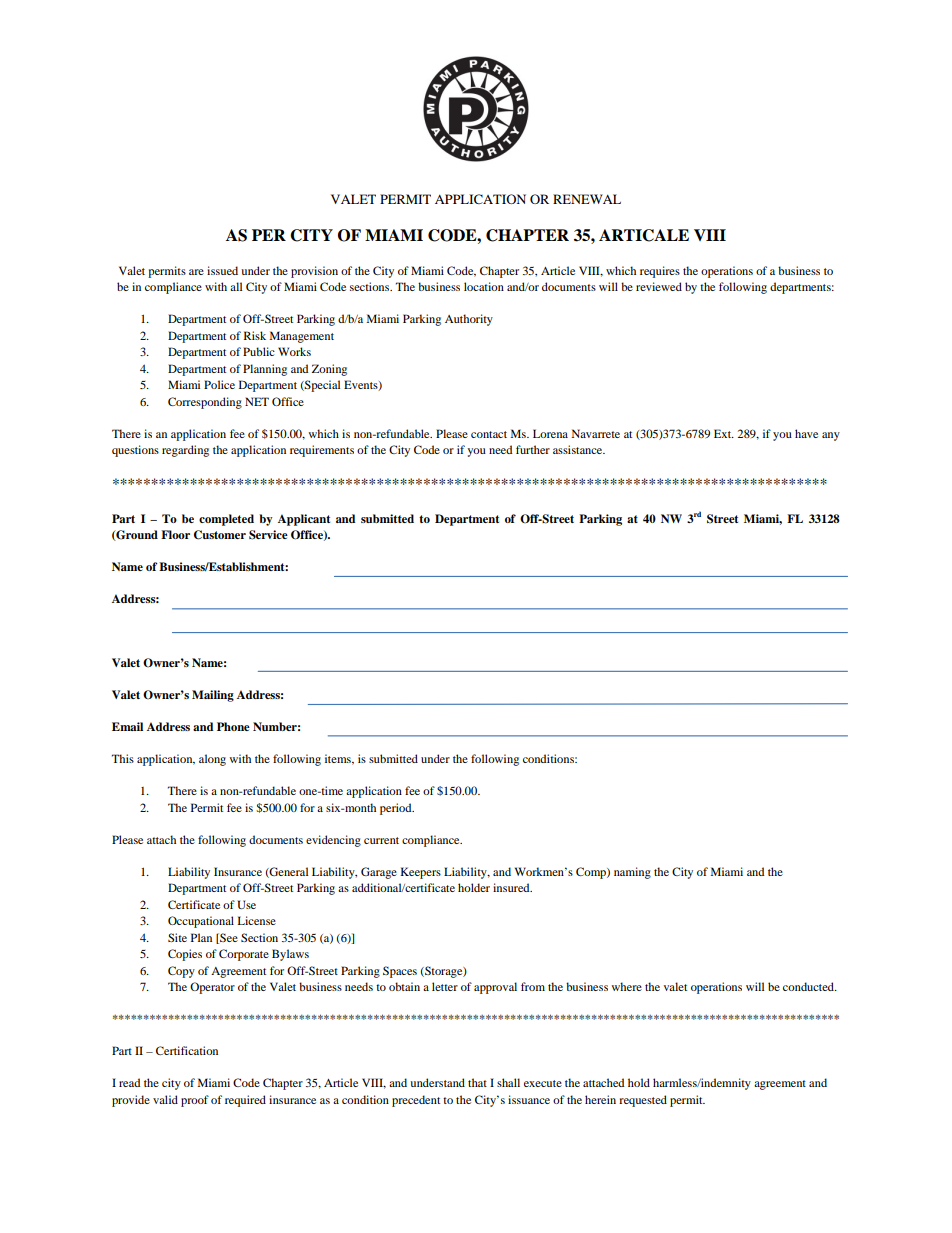  Describe the element at coordinates (187, 1050) in the document. I see `Certification` at that location.
